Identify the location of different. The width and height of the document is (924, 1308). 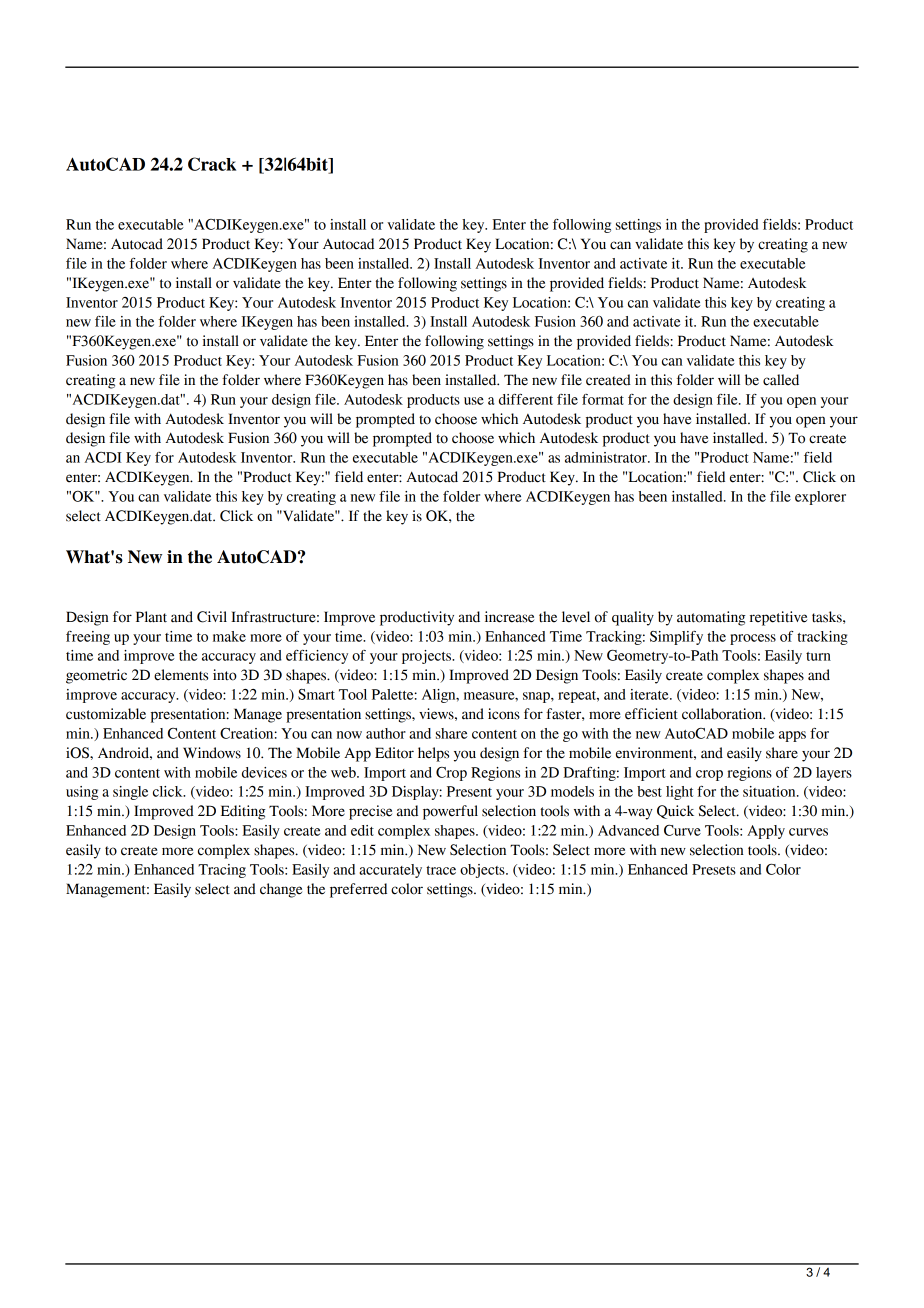
(526, 399).
